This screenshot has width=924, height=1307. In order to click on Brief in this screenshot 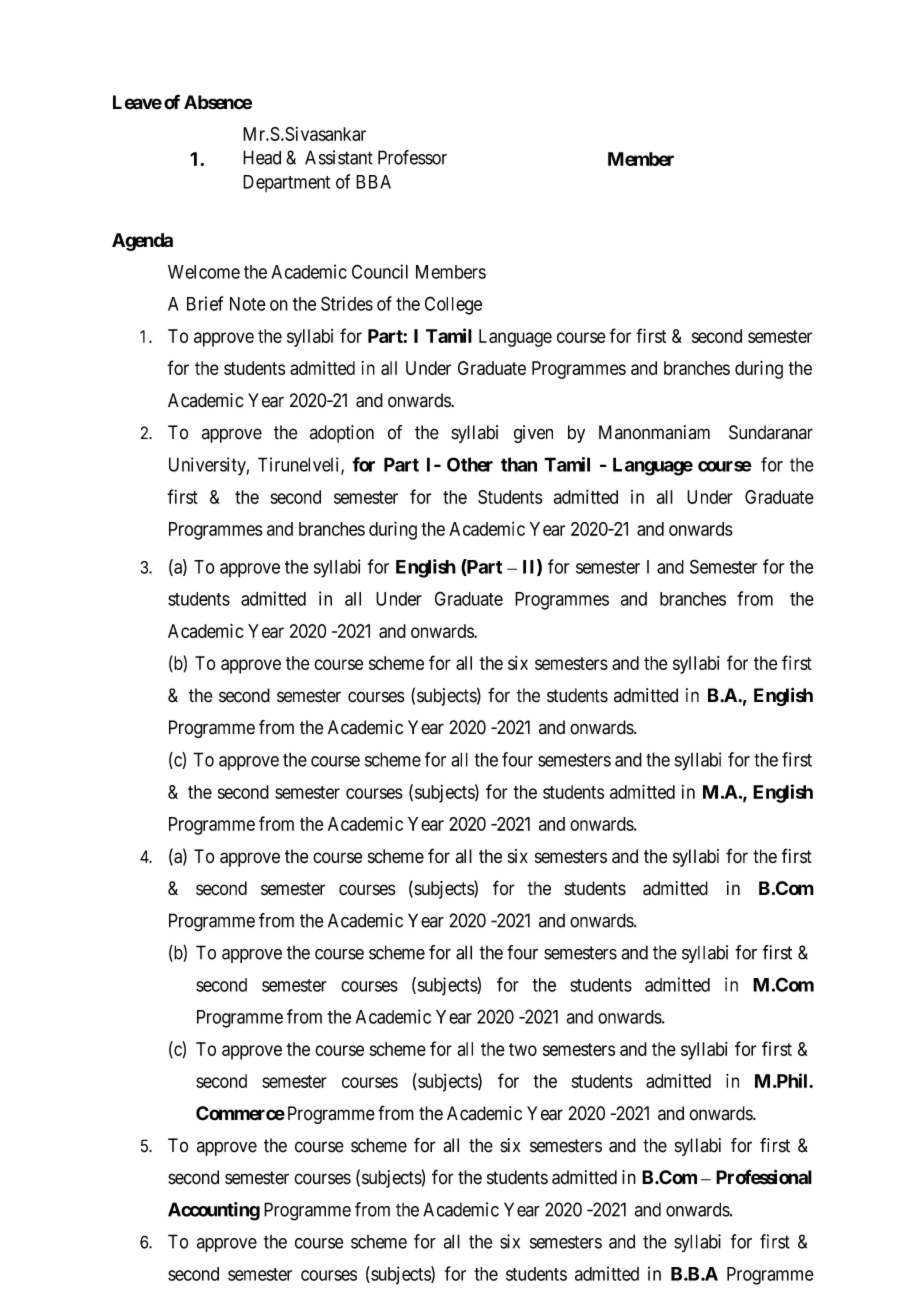, I will do `click(205, 303)`.
